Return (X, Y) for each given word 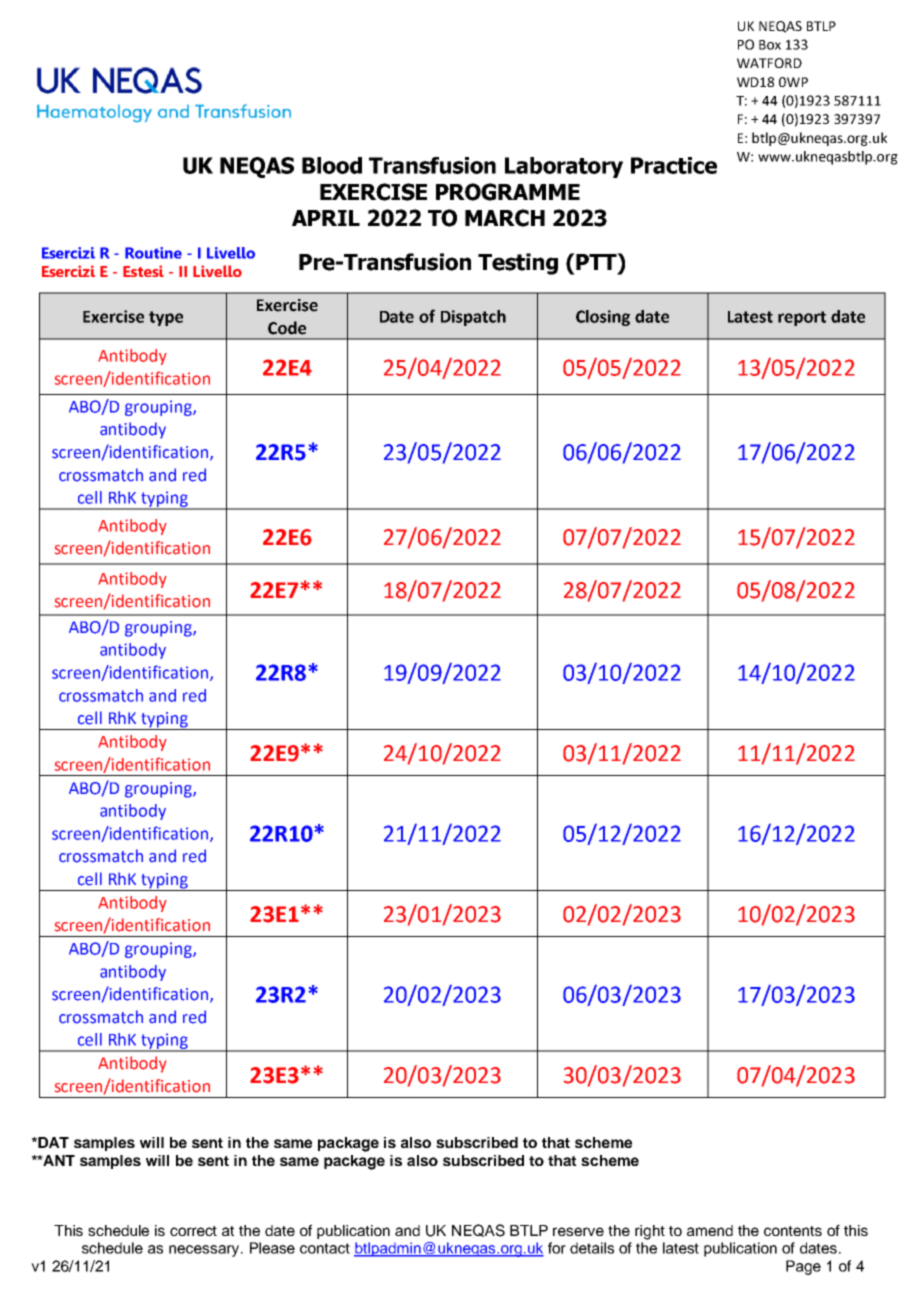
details (592, 1248)
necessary (205, 1251)
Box (770, 45)
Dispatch (473, 318)
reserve (578, 1231)
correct (193, 1231)
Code (287, 328)
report (802, 318)
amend (710, 1230)
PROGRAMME (508, 192)
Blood (332, 165)
